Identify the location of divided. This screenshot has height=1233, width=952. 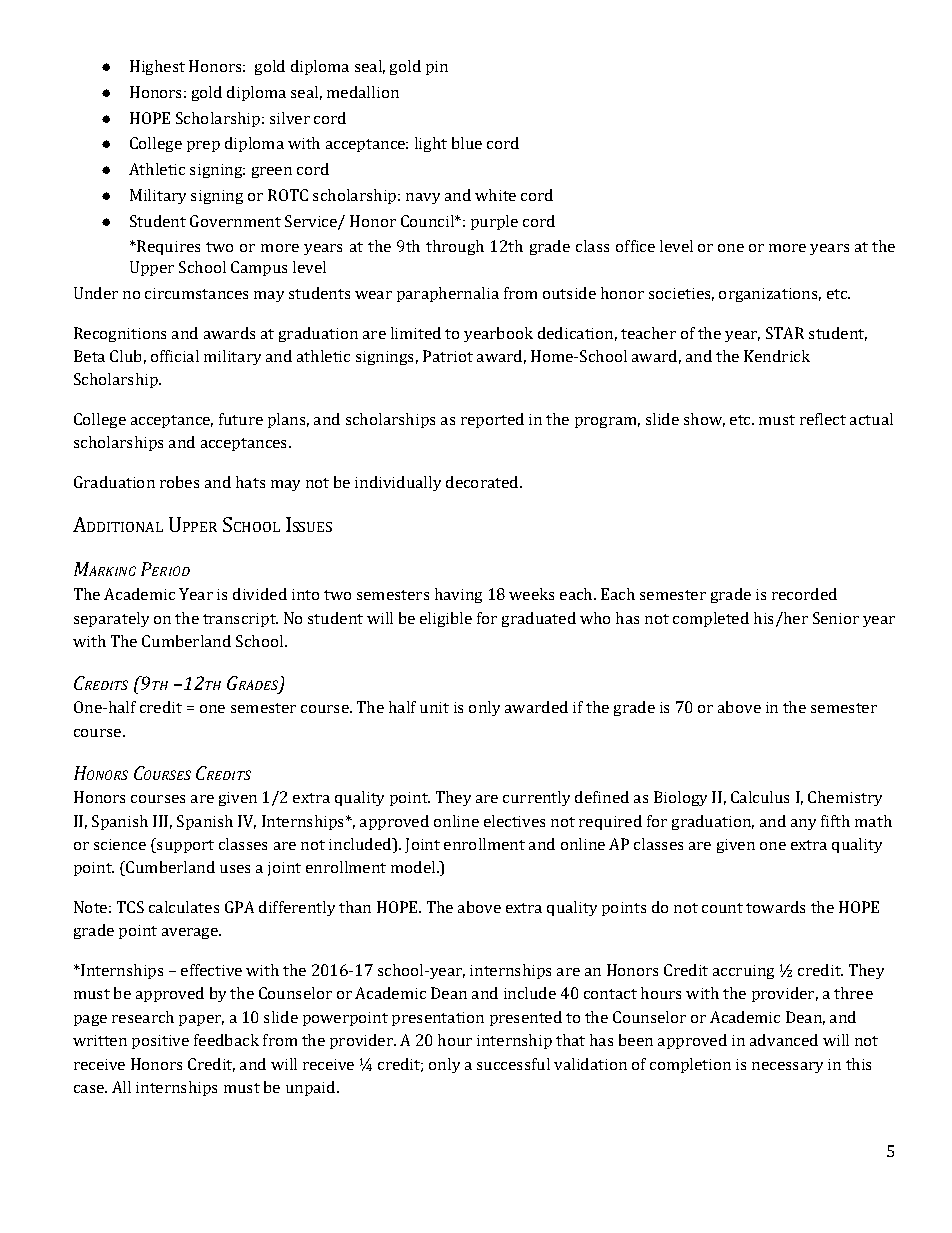
(260, 594).
